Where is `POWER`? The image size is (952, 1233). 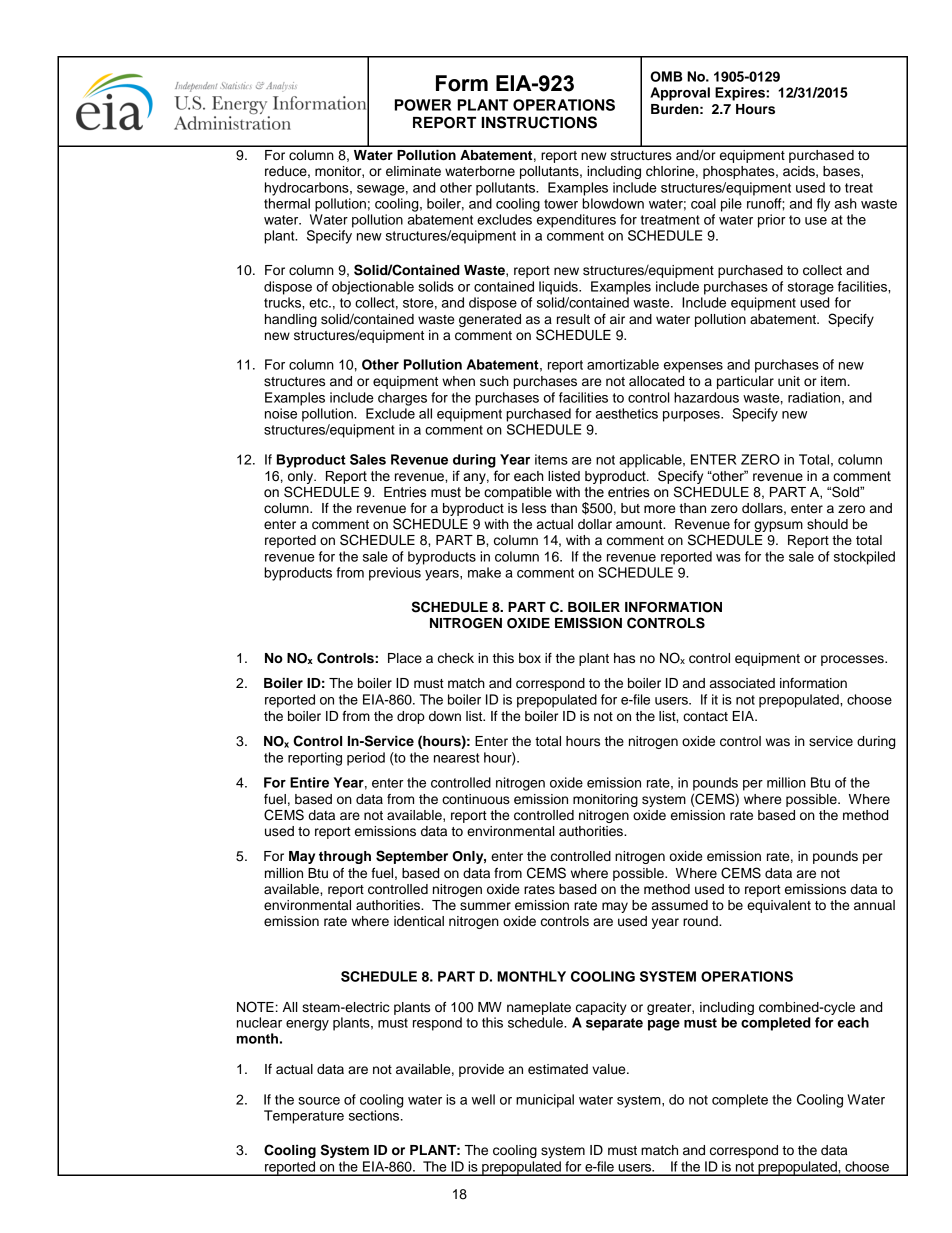
POWER is located at coordinates (423, 105).
